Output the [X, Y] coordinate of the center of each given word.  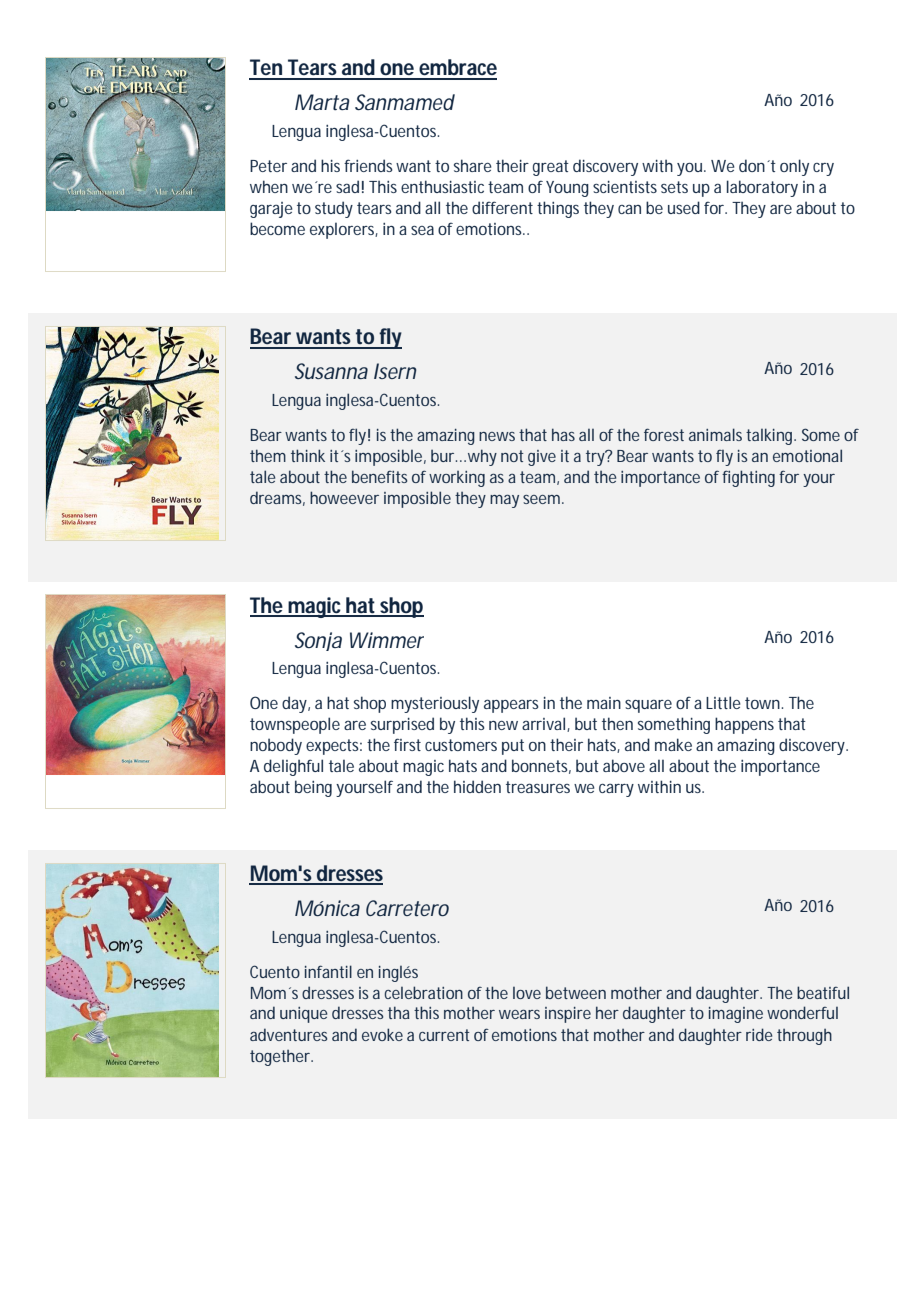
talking [770, 436]
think [308, 455]
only [794, 167]
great [551, 168]
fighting [748, 478]
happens [744, 725]
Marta [322, 102]
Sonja [318, 641]
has [563, 434]
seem [541, 499]
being [313, 788]
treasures [538, 787]
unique [303, 1015]
